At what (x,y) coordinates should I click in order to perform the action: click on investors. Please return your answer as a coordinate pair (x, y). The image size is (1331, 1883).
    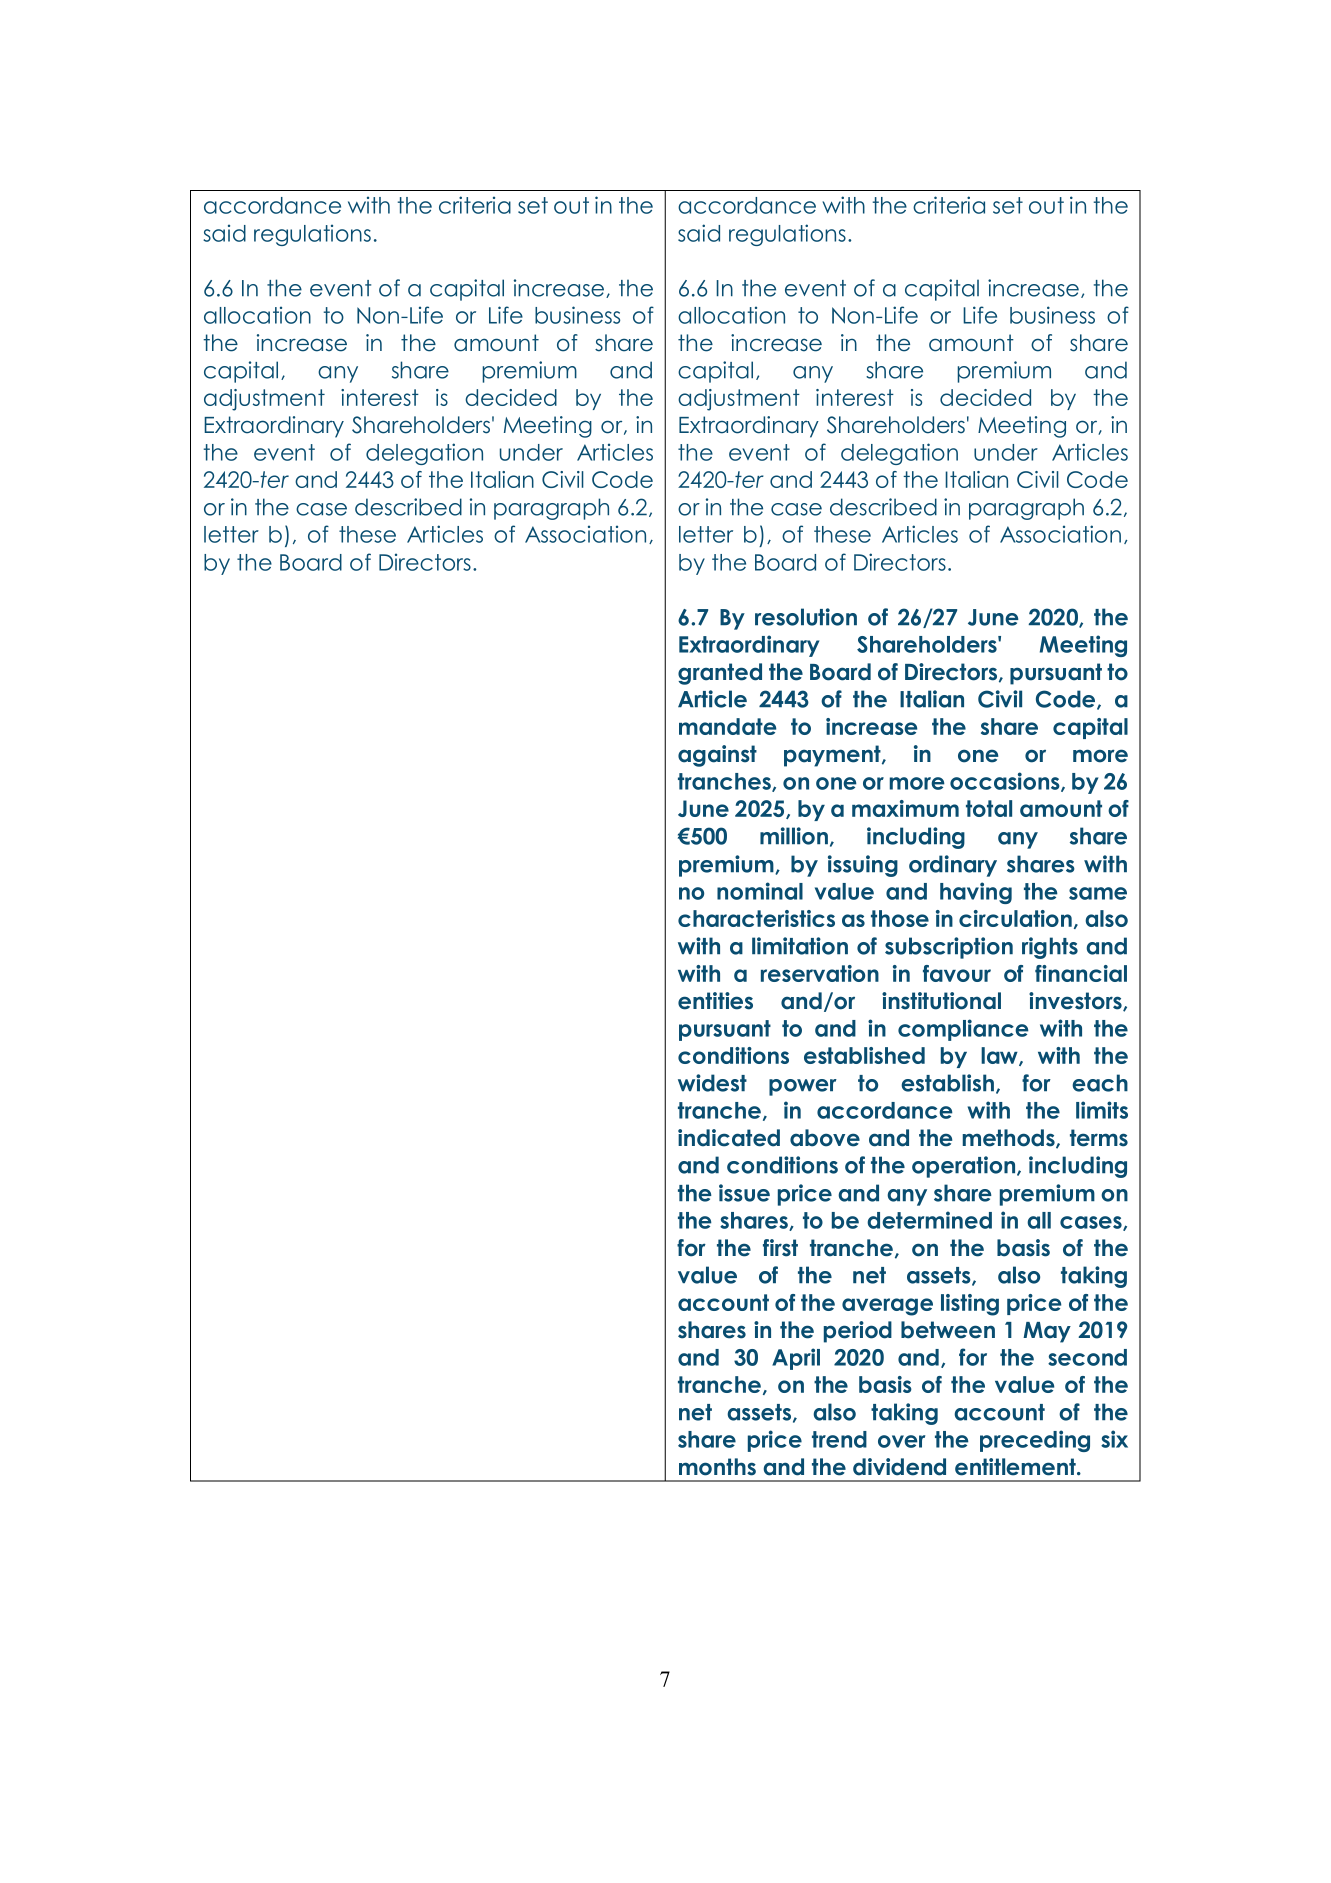
    Looking at the image, I should click on (1076, 1001).
